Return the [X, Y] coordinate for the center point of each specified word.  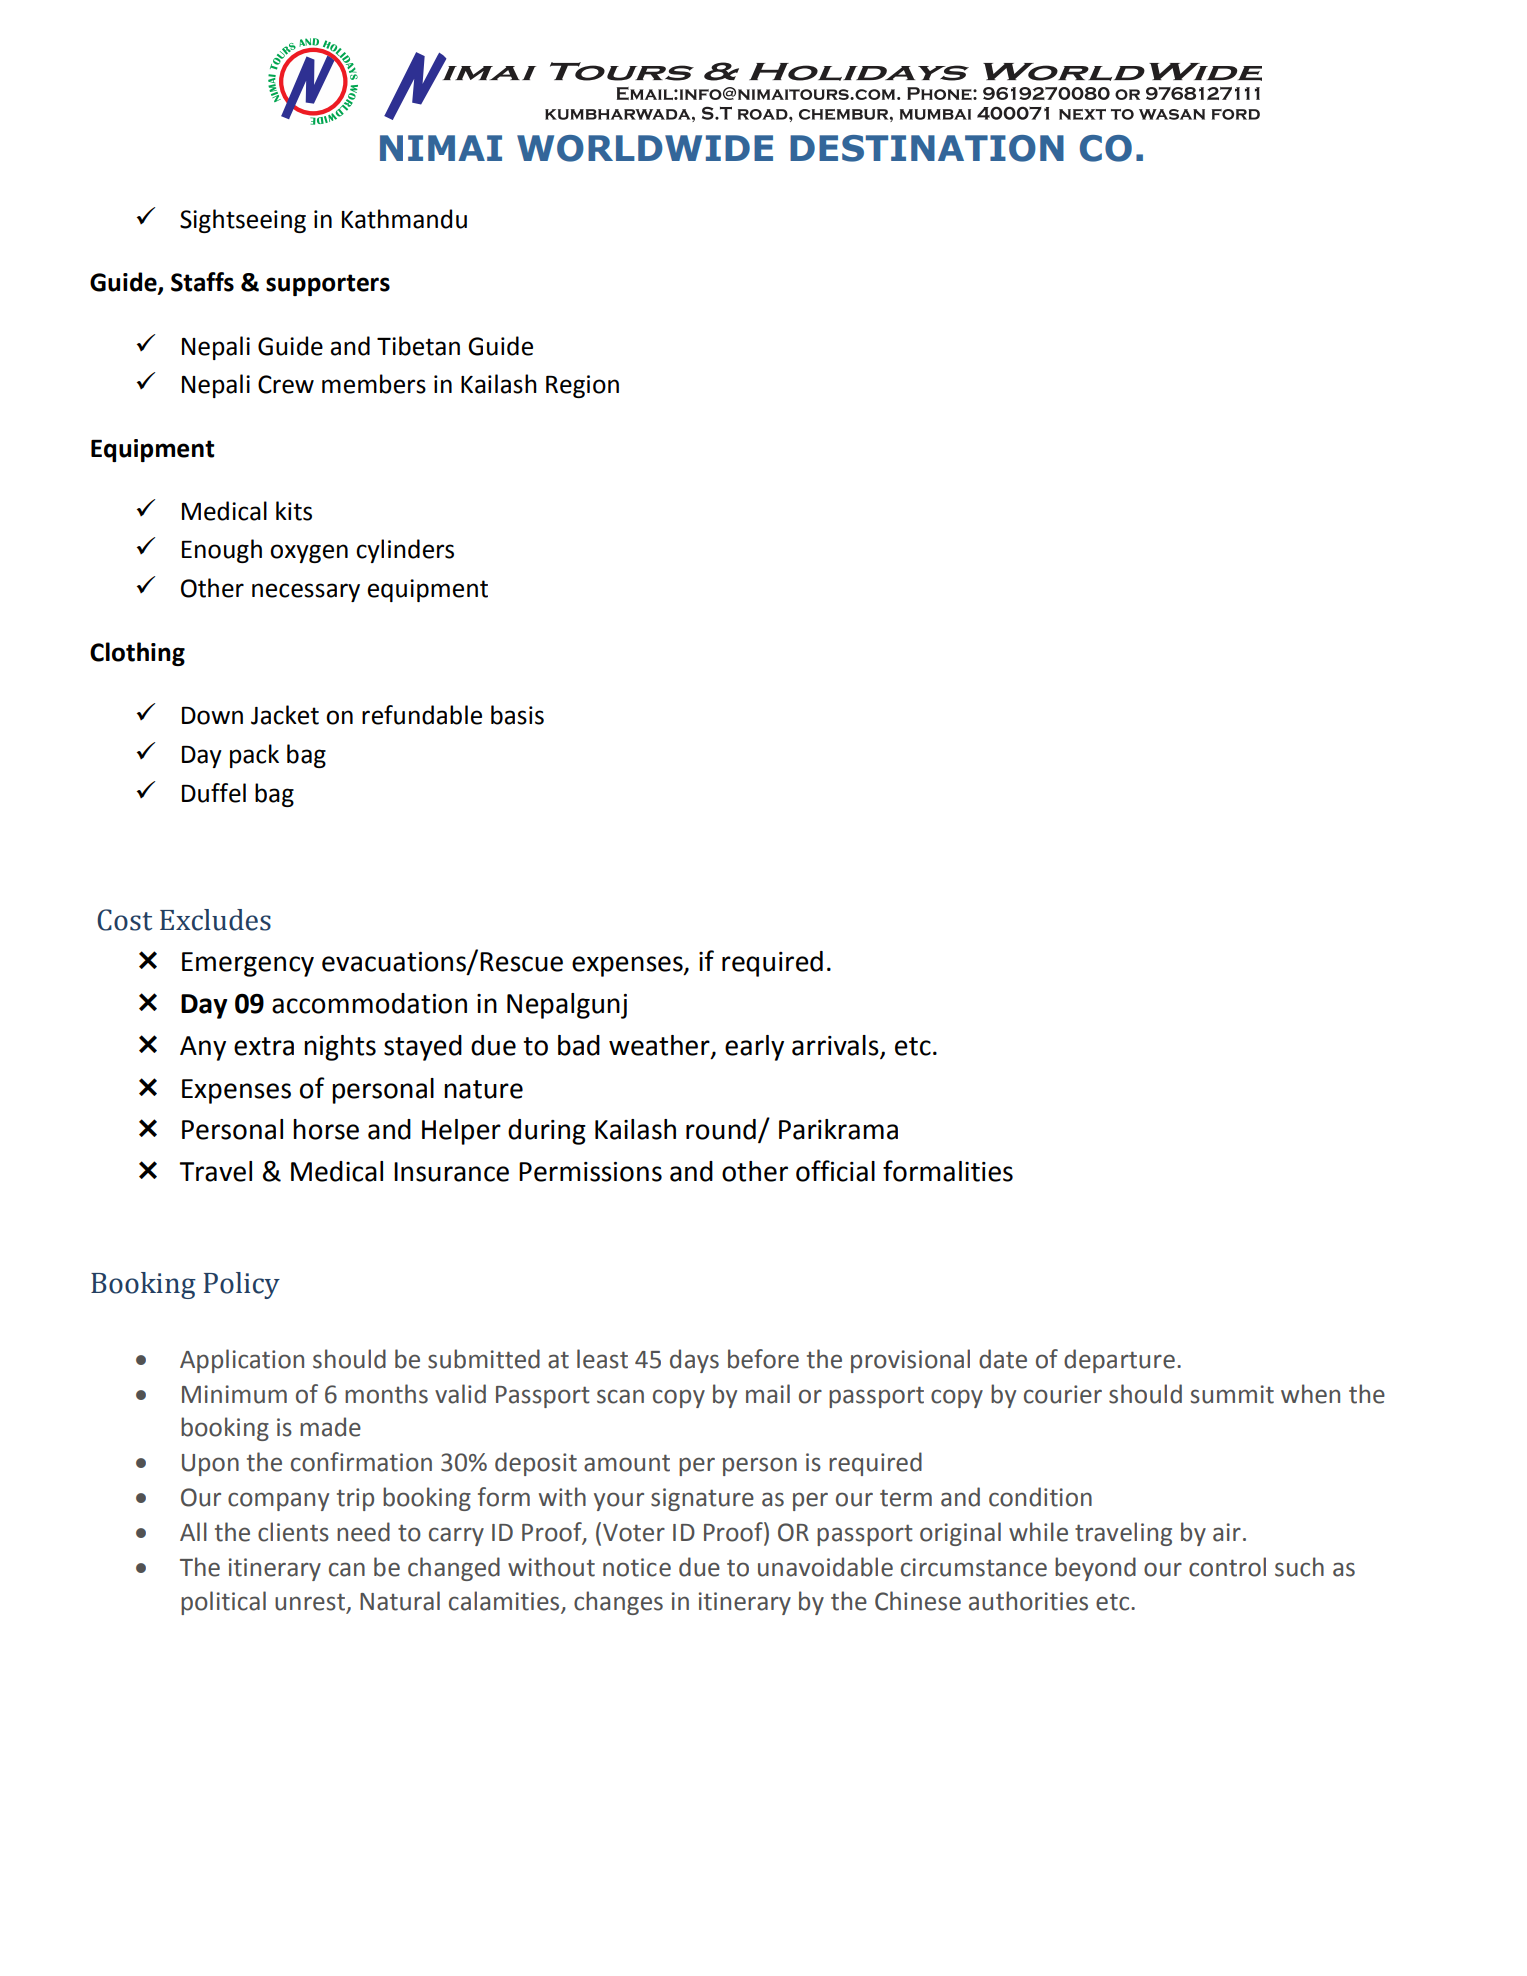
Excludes [215, 920]
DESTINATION [927, 148]
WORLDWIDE [645, 148]
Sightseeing [243, 221]
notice [637, 1567]
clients [293, 1532]
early [754, 1048]
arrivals [836, 1046]
